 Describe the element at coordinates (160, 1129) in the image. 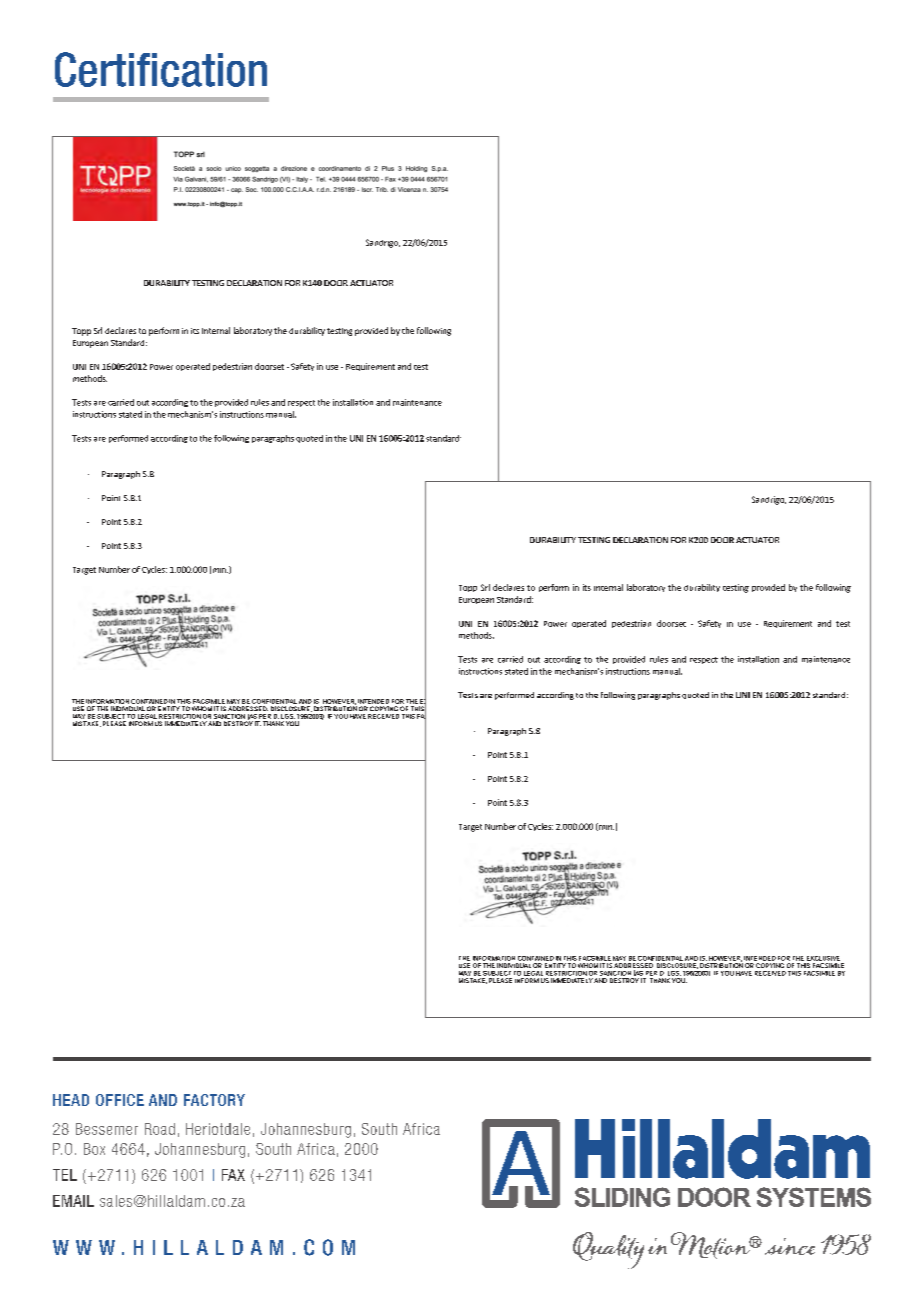

I see `Road` at that location.
